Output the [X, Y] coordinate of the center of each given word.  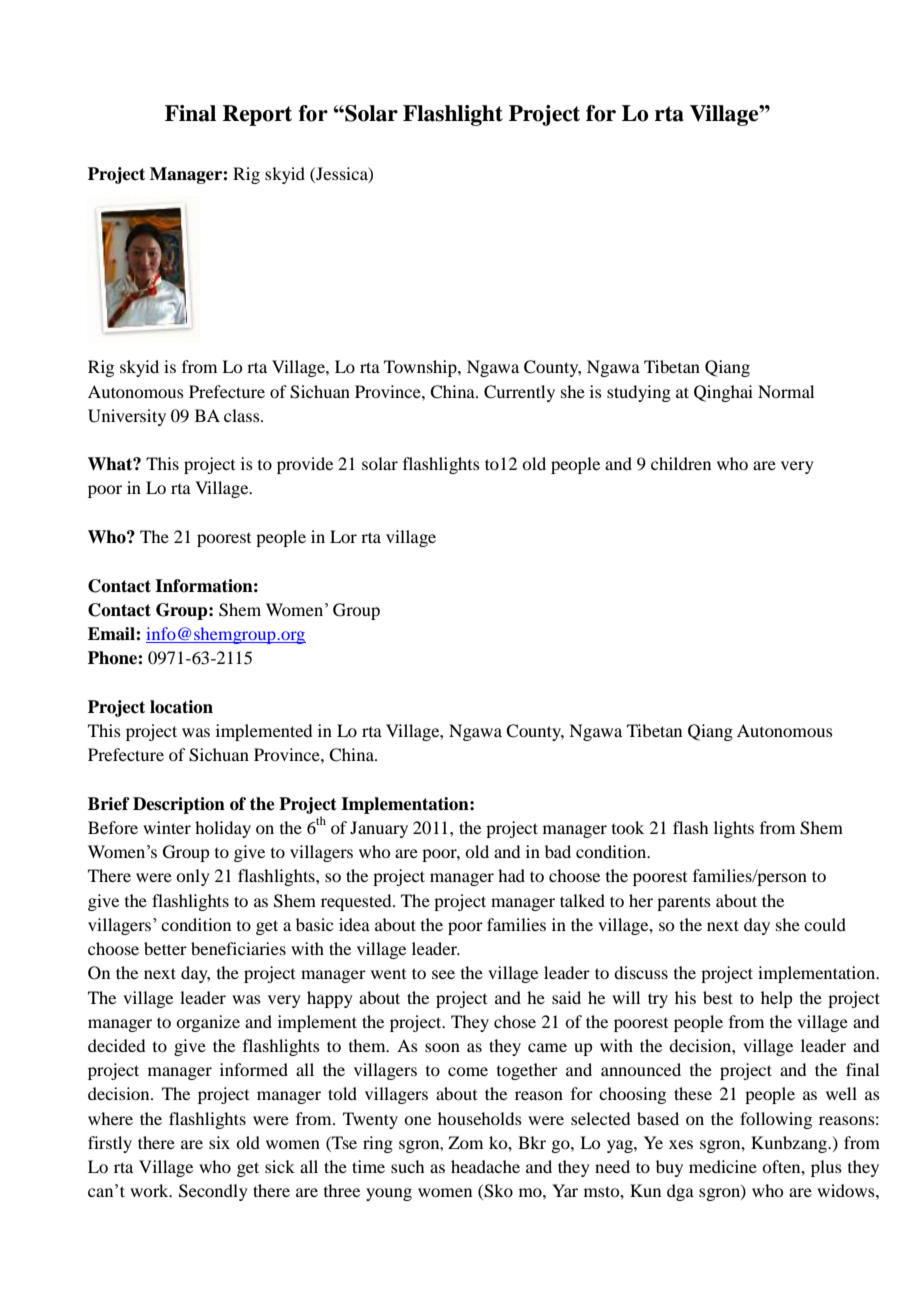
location [181, 707]
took [628, 827]
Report [257, 115]
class [243, 415]
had [511, 875]
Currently [519, 393]
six [219, 1142]
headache [485, 1166]
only [193, 877]
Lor [343, 536]
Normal [786, 391]
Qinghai [723, 393]
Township [421, 368]
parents [684, 903]
